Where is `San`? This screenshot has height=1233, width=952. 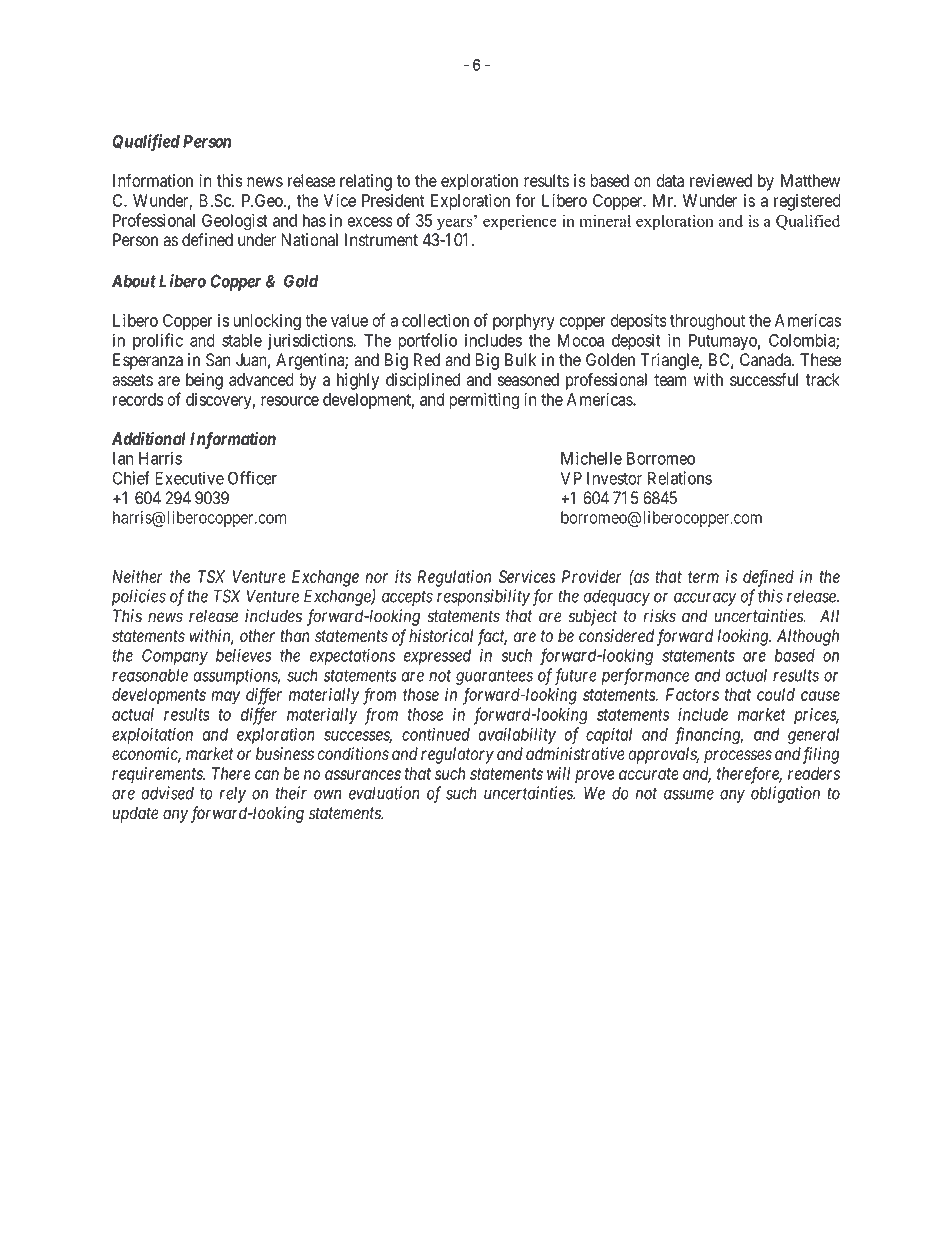
San is located at coordinates (218, 360).
